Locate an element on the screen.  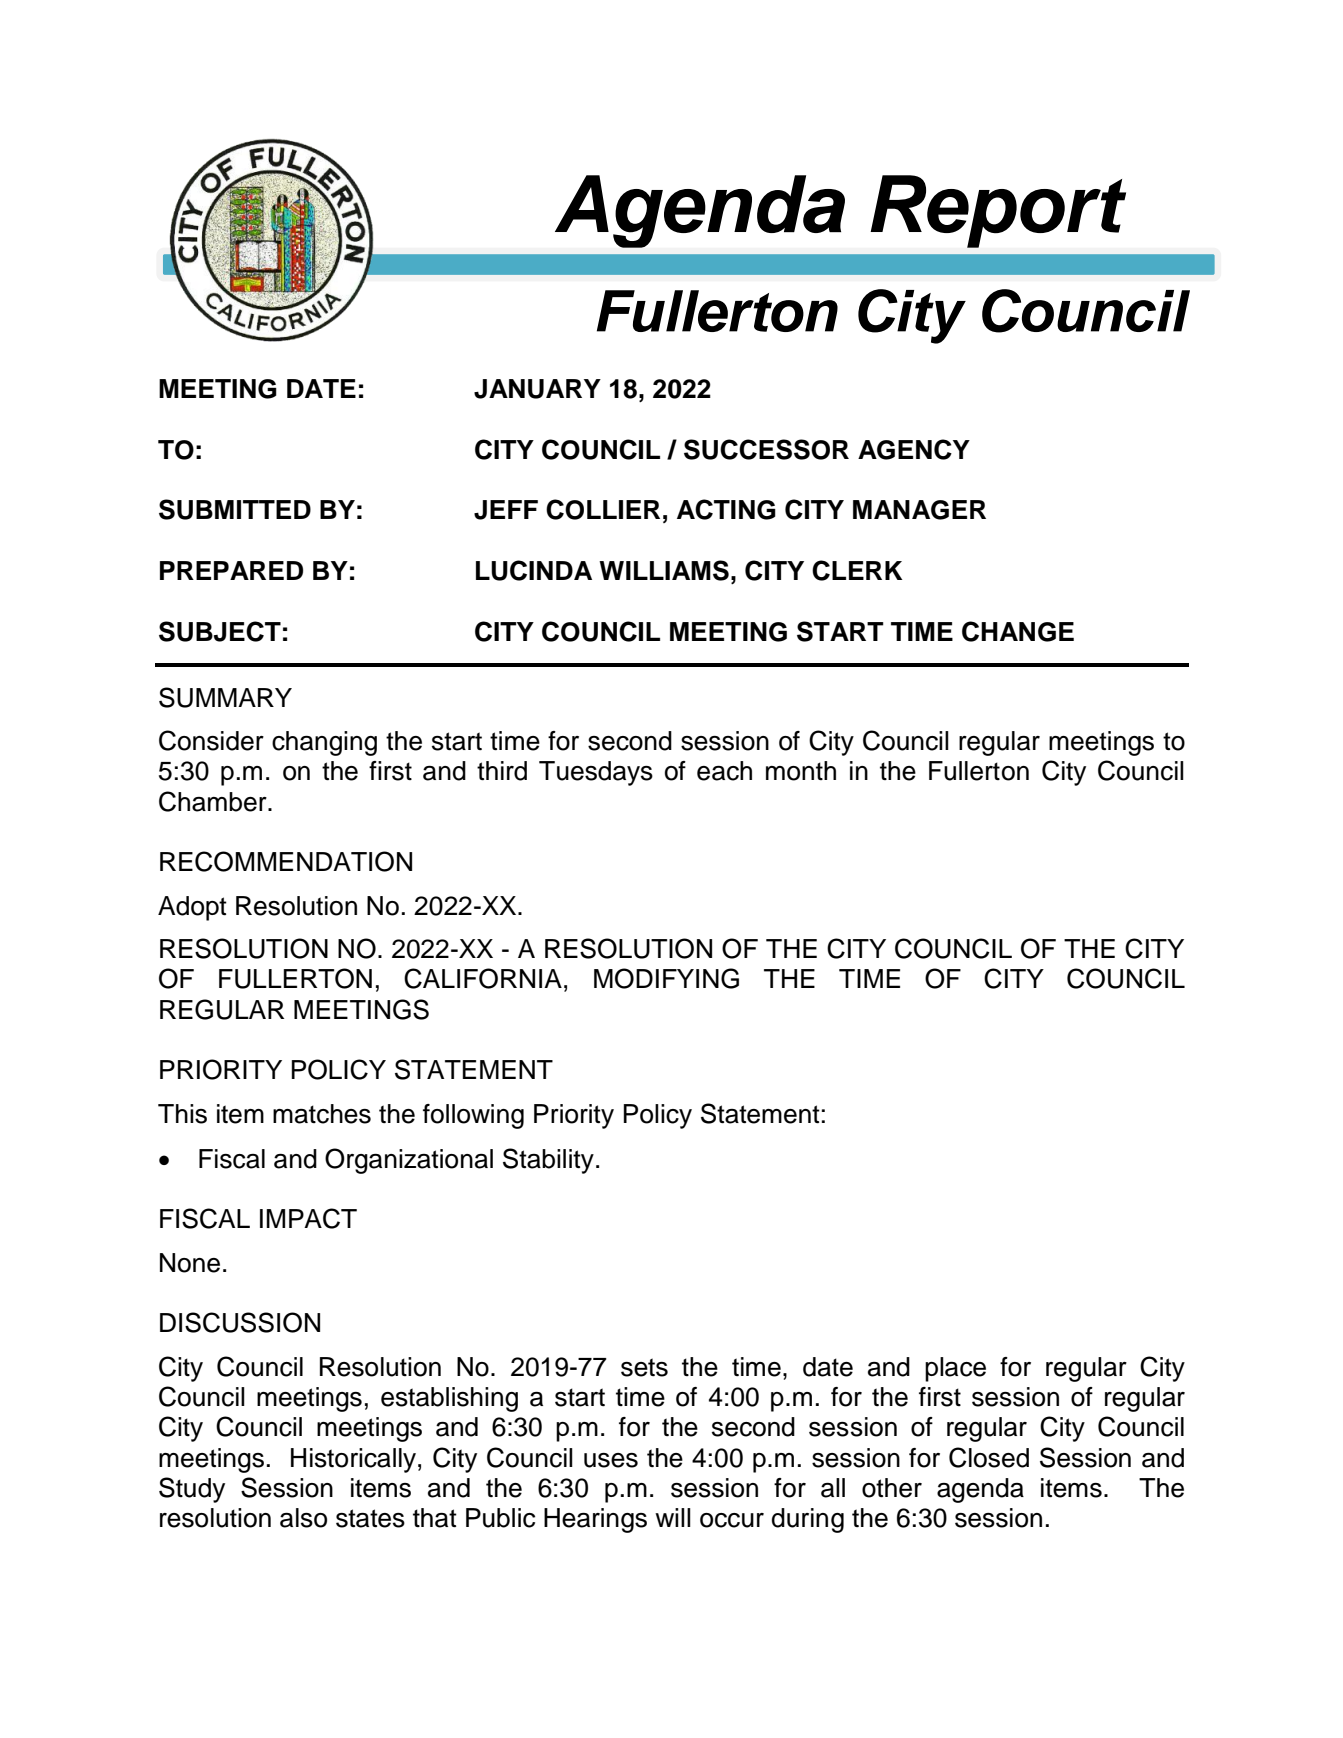
IMPACT is located at coordinates (308, 1218).
